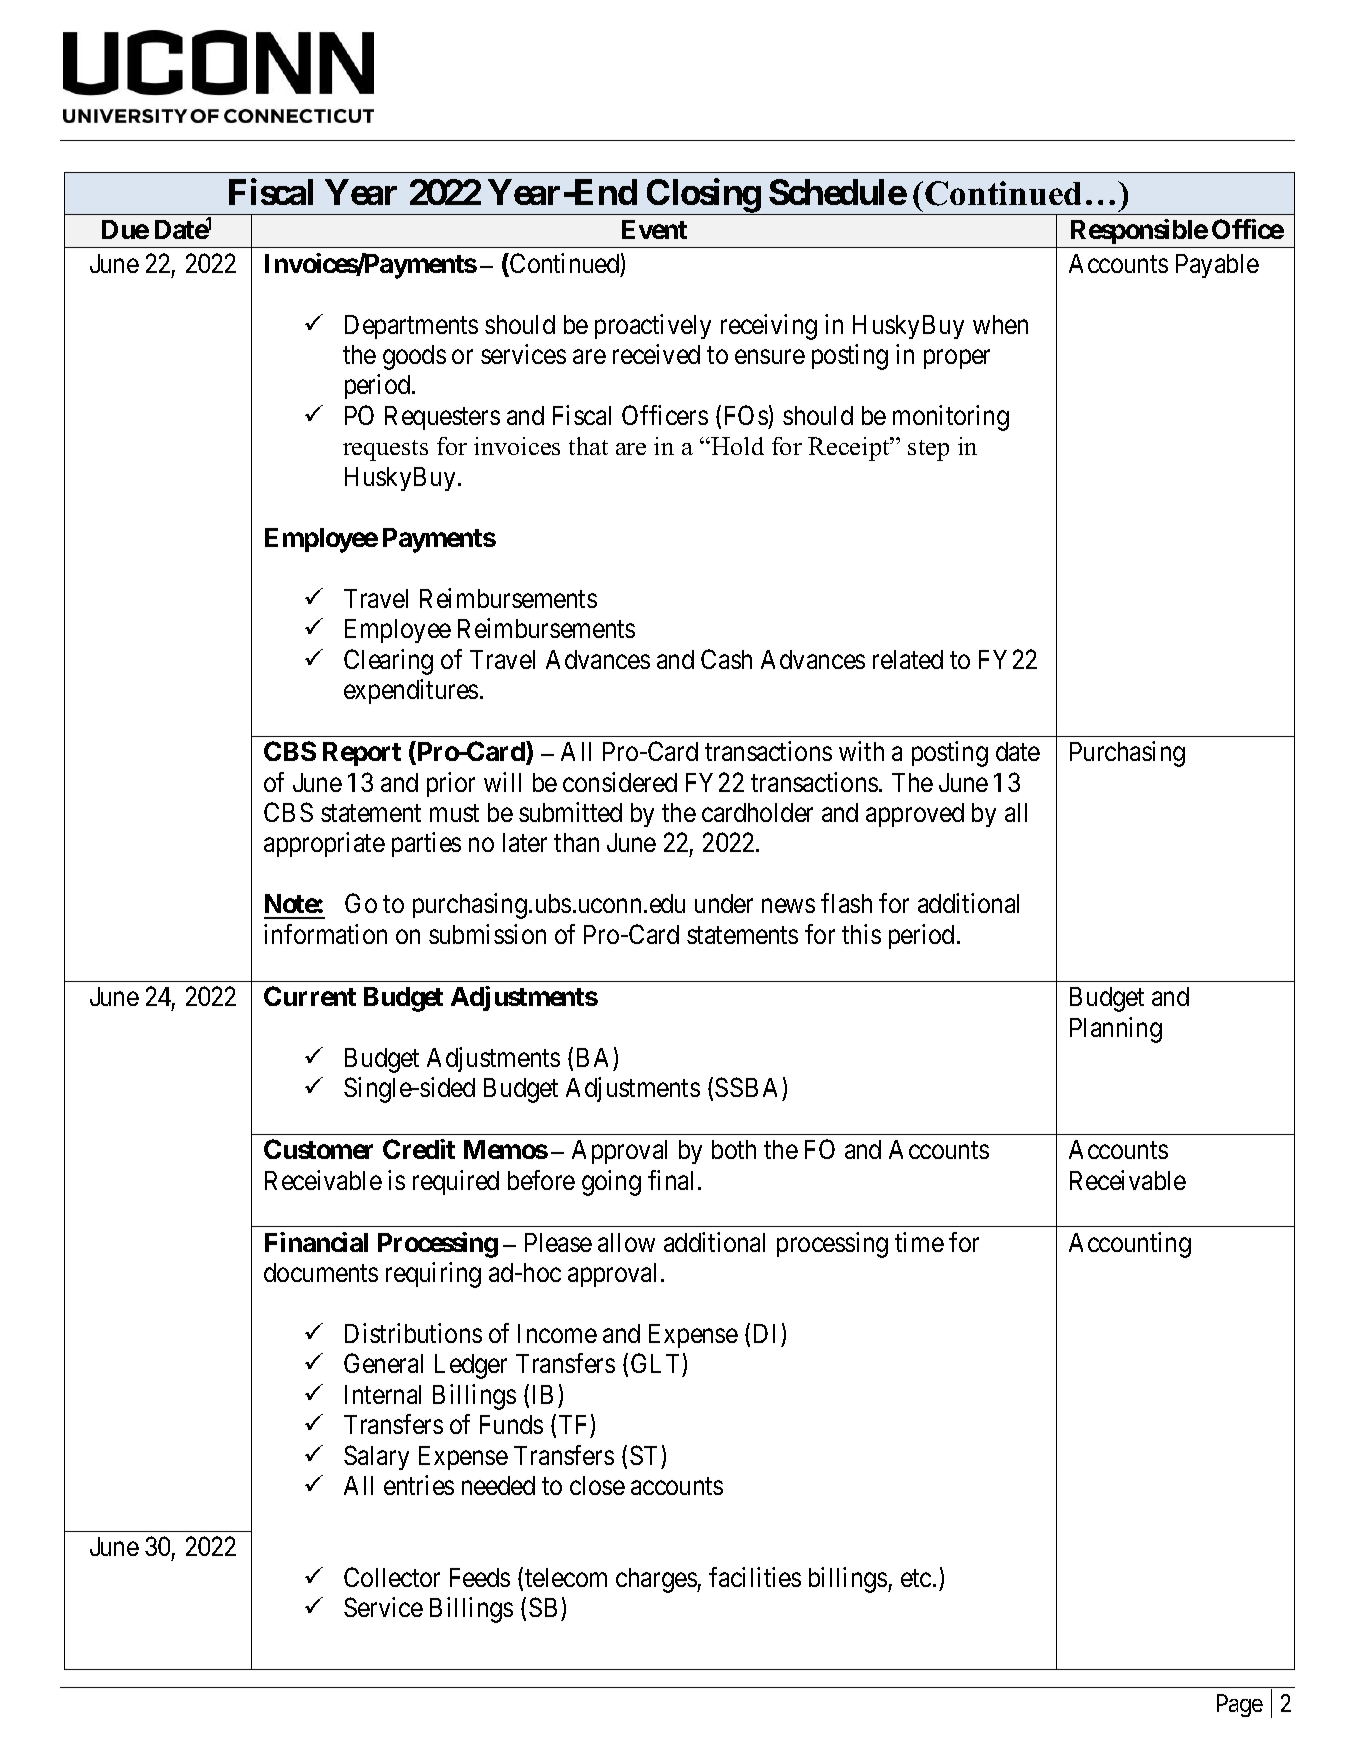 The height and width of the screenshot is (1748, 1351). Describe the element at coordinates (769, 327) in the screenshot. I see `receiving` at that location.
